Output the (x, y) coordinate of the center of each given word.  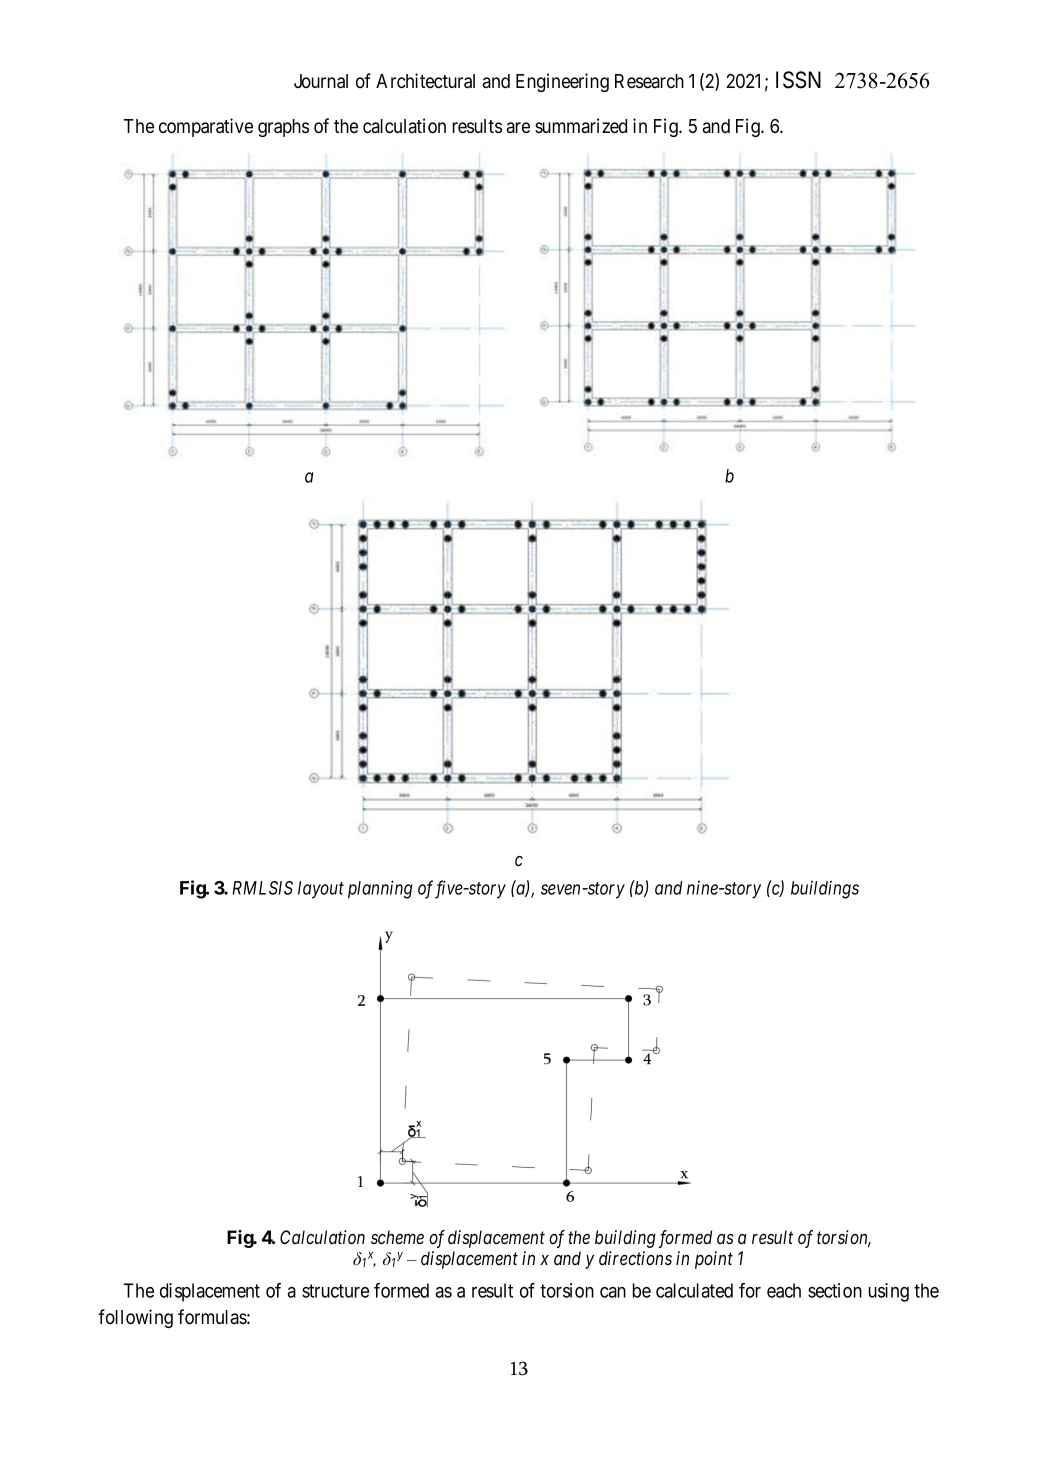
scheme (397, 1237)
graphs (283, 128)
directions (635, 1258)
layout (321, 890)
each (784, 1290)
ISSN (798, 80)
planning (380, 889)
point (714, 1260)
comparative (206, 127)
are (518, 127)
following (135, 1318)
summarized (581, 126)
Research (649, 81)
